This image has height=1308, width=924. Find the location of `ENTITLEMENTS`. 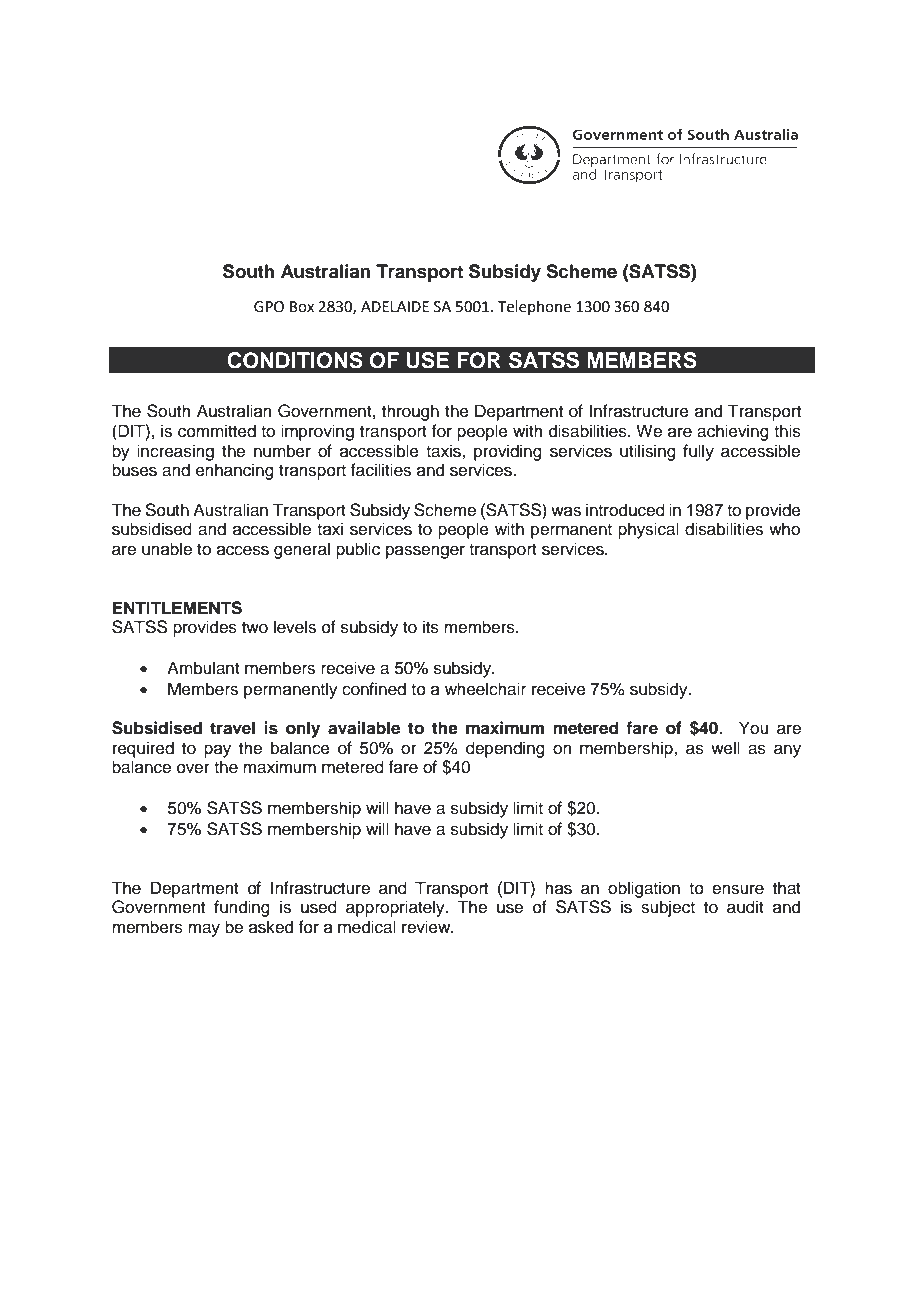

ENTITLEMENTS is located at coordinates (177, 608).
